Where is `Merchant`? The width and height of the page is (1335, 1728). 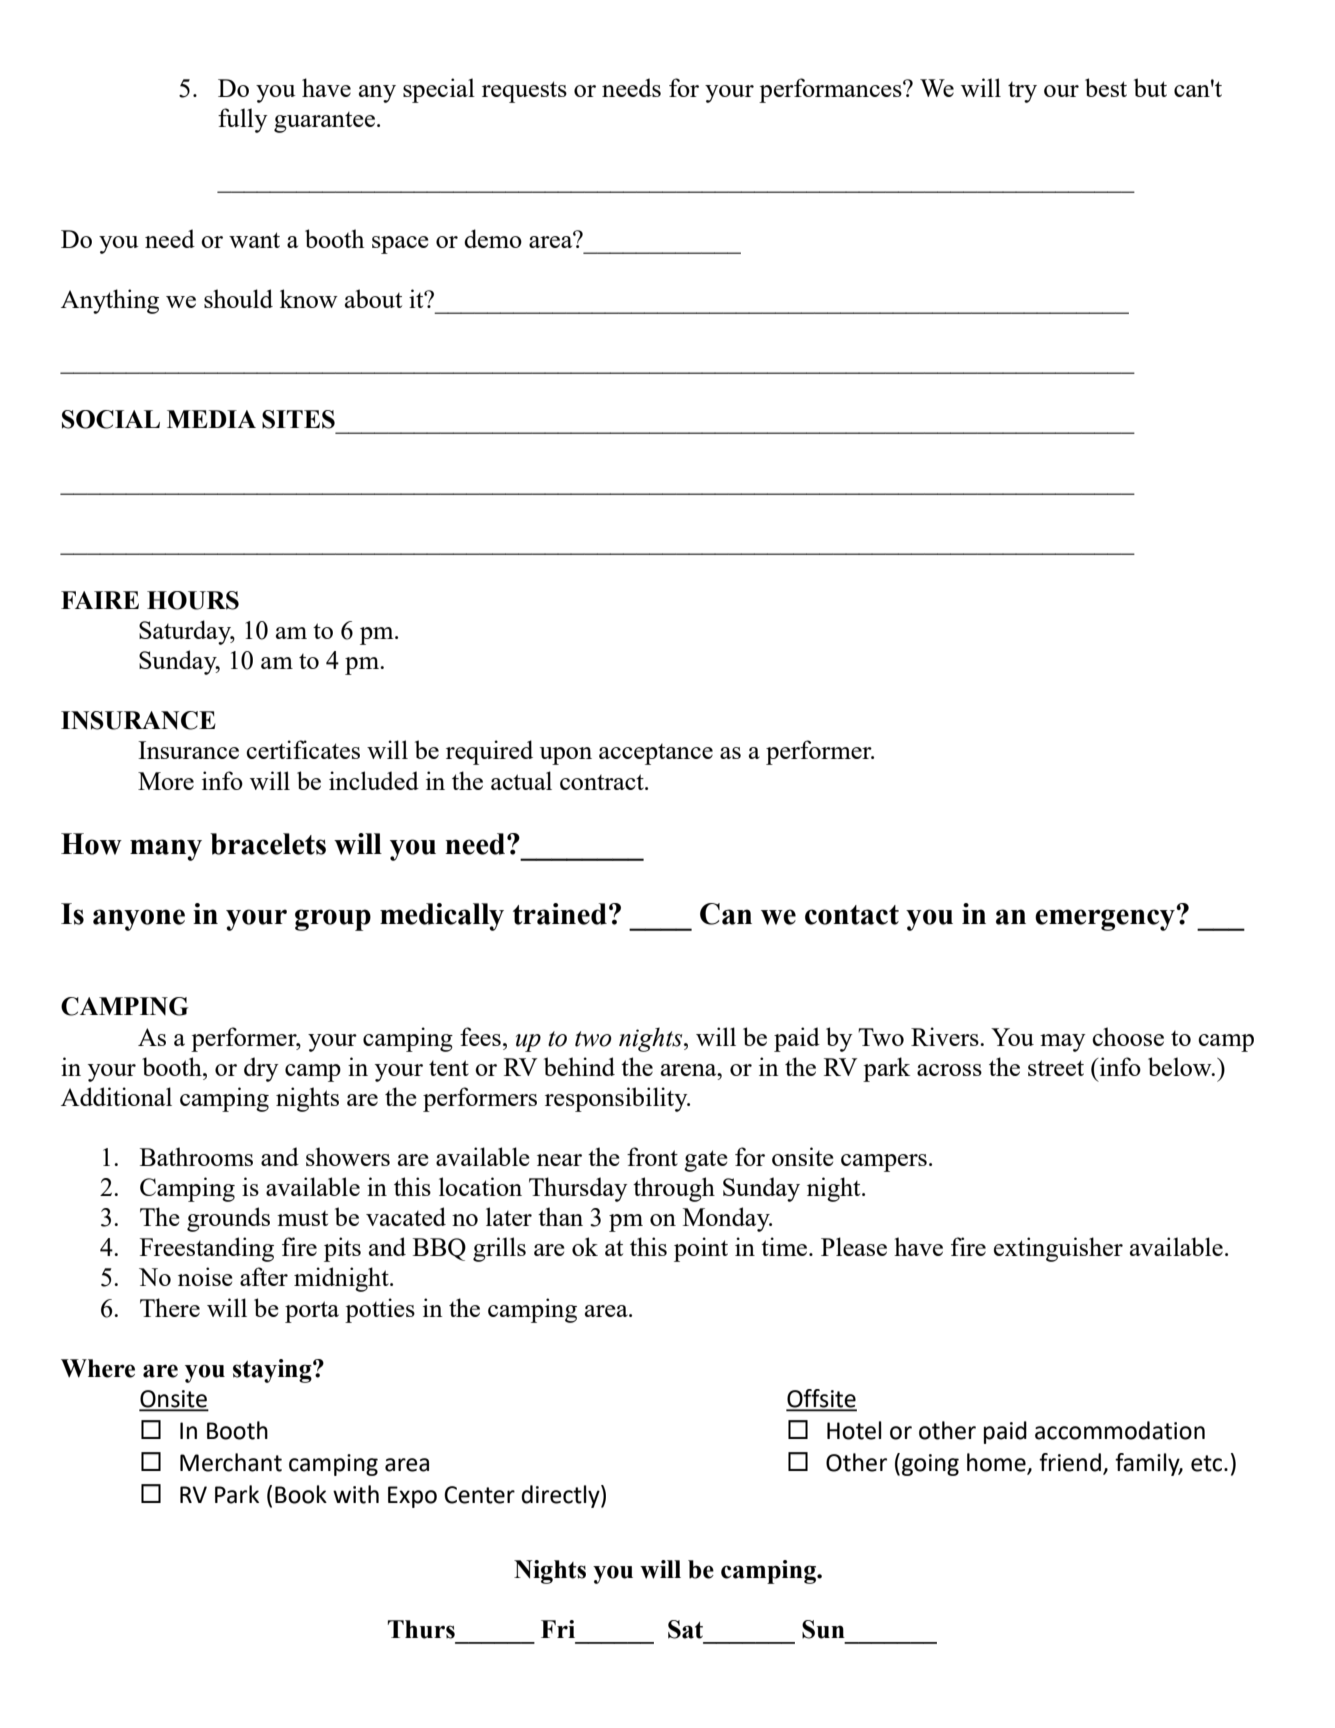
Merchant is located at coordinates (231, 1462).
